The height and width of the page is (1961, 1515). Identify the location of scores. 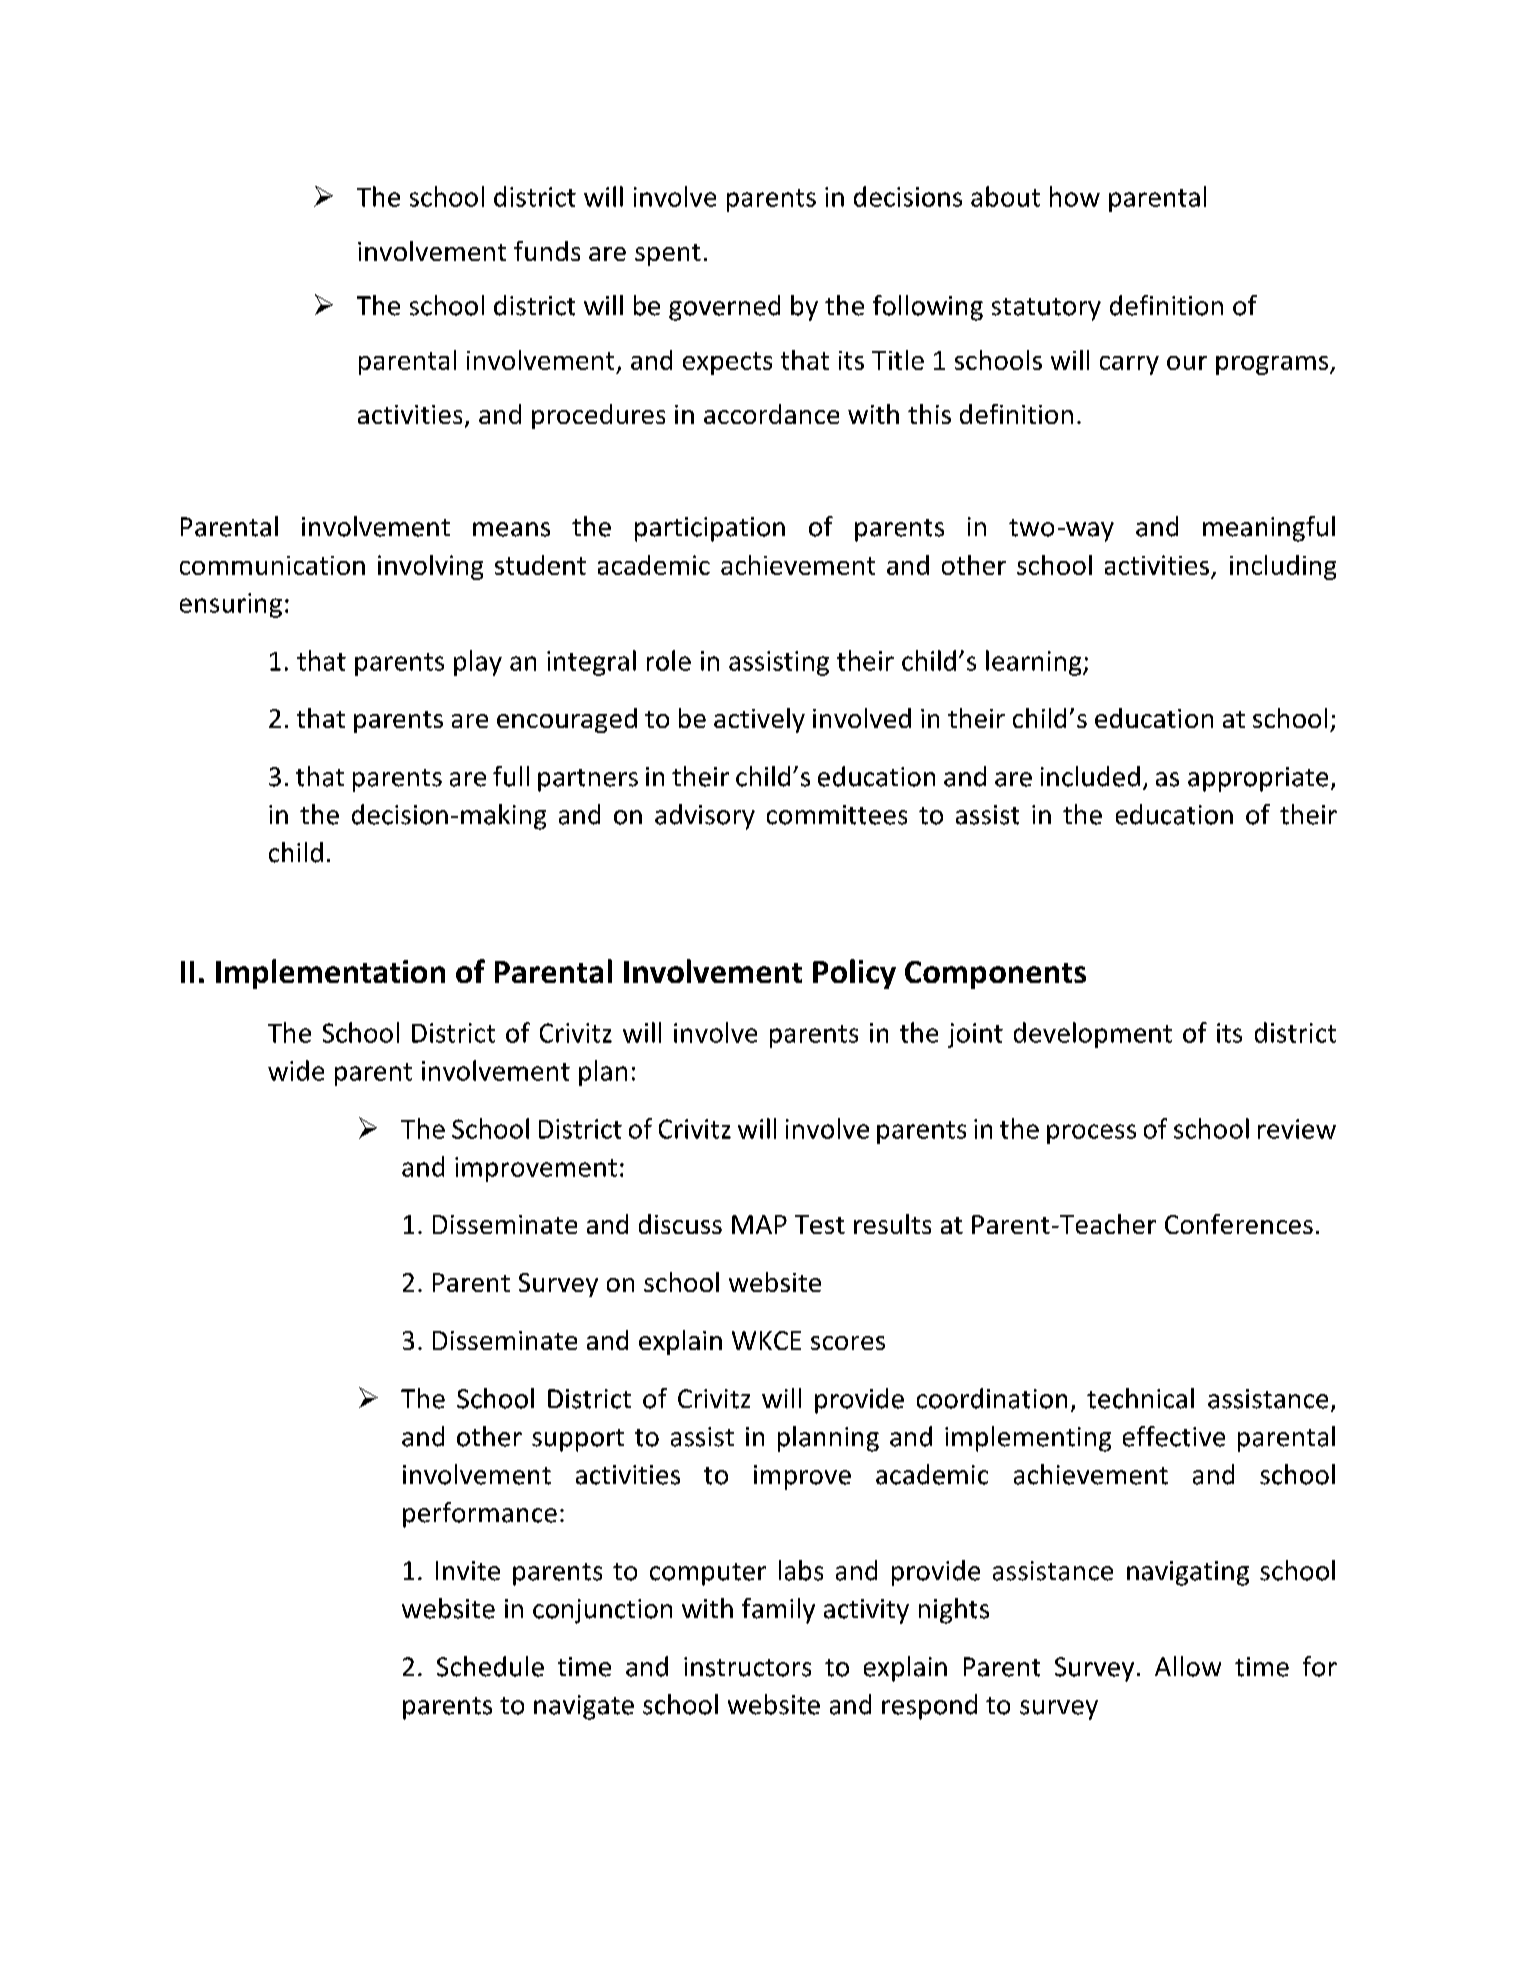
(848, 1343).
